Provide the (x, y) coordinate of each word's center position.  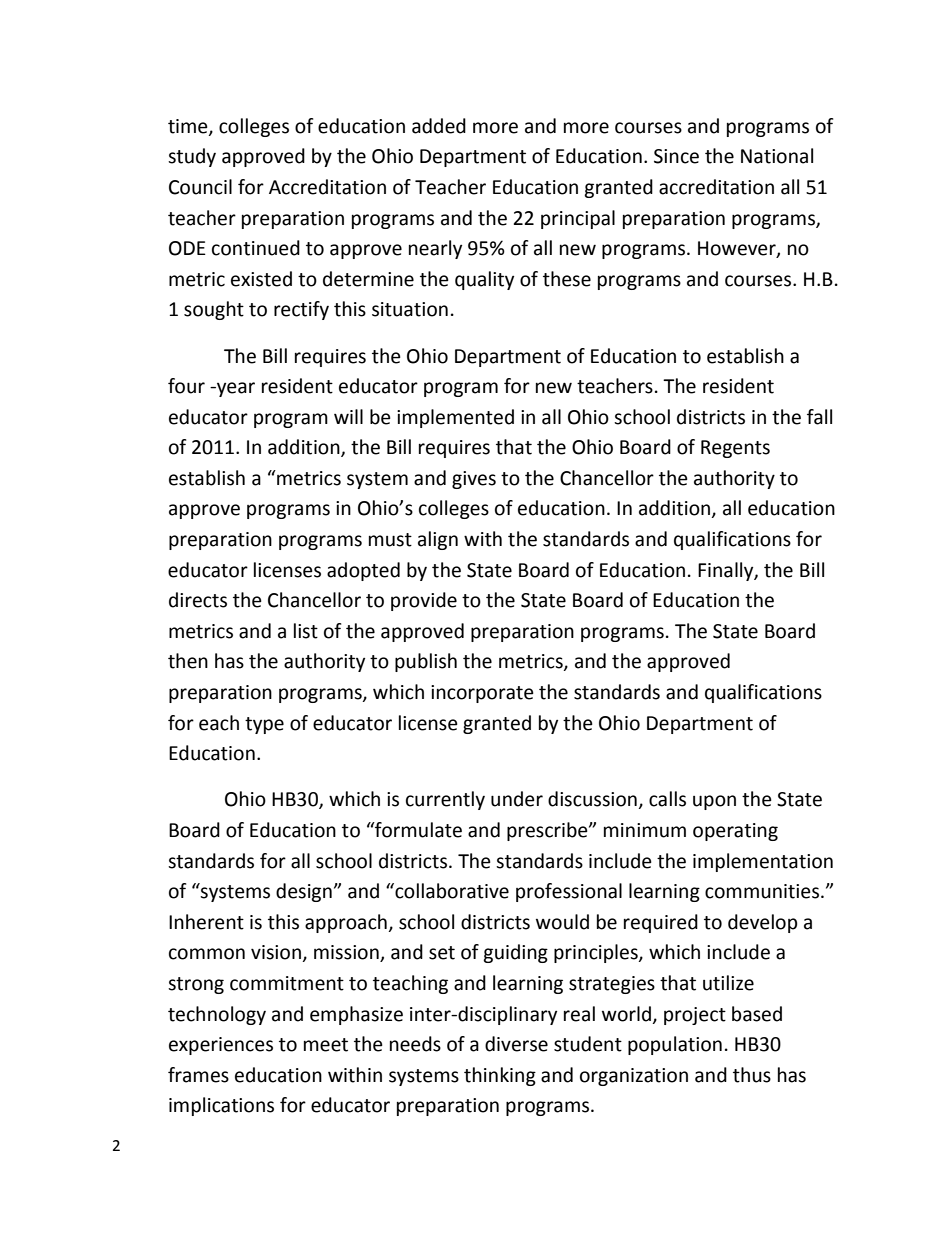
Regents (735, 449)
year (235, 389)
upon (714, 802)
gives (474, 480)
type (264, 725)
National (777, 156)
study (192, 157)
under (517, 799)
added (439, 126)
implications (221, 1106)
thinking (500, 1076)
